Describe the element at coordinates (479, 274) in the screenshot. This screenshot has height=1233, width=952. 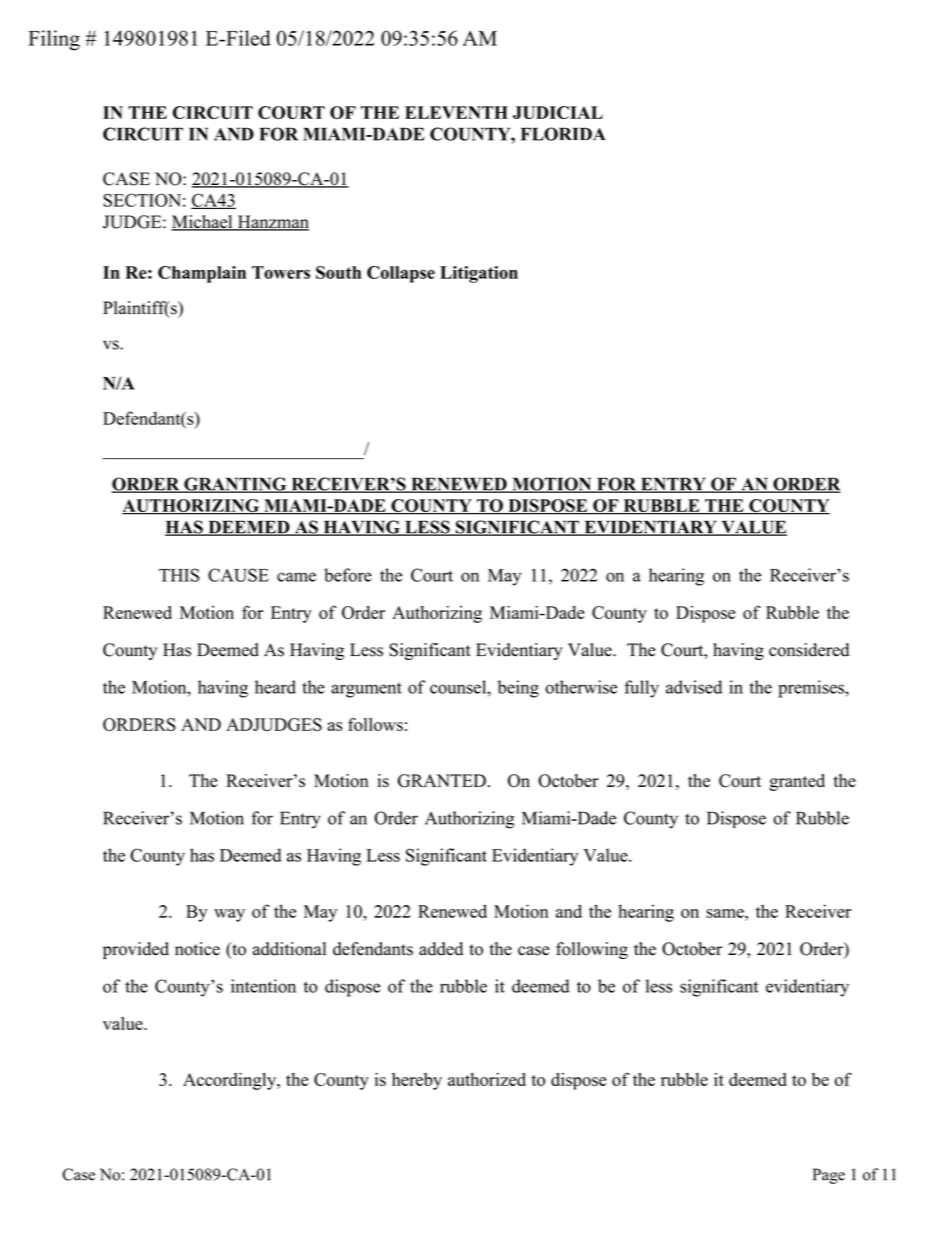
I see `Litigation` at that location.
